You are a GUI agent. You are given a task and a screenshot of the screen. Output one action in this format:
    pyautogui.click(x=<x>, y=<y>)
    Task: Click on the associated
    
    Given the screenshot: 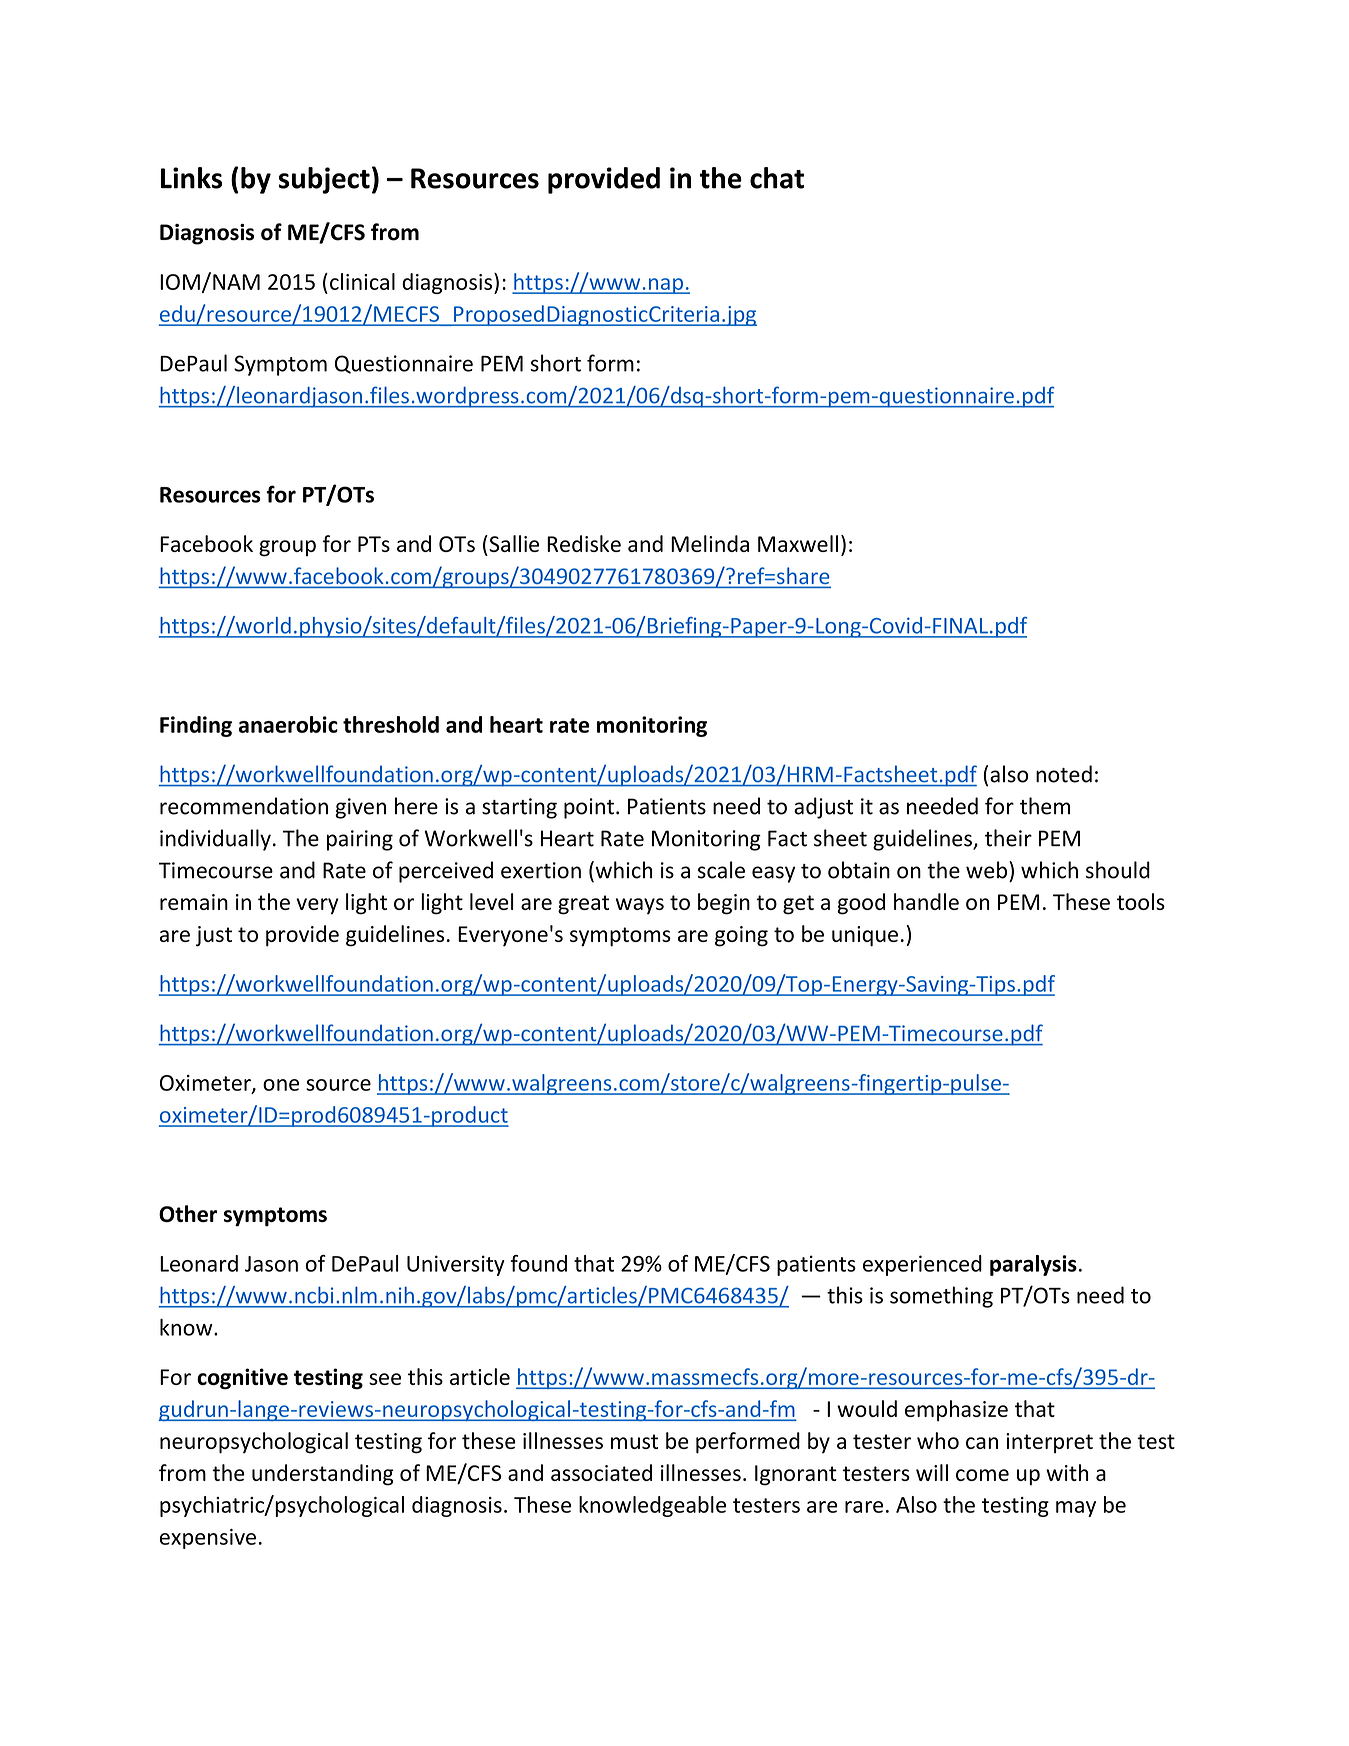 What is the action you would take?
    pyautogui.click(x=601, y=1472)
